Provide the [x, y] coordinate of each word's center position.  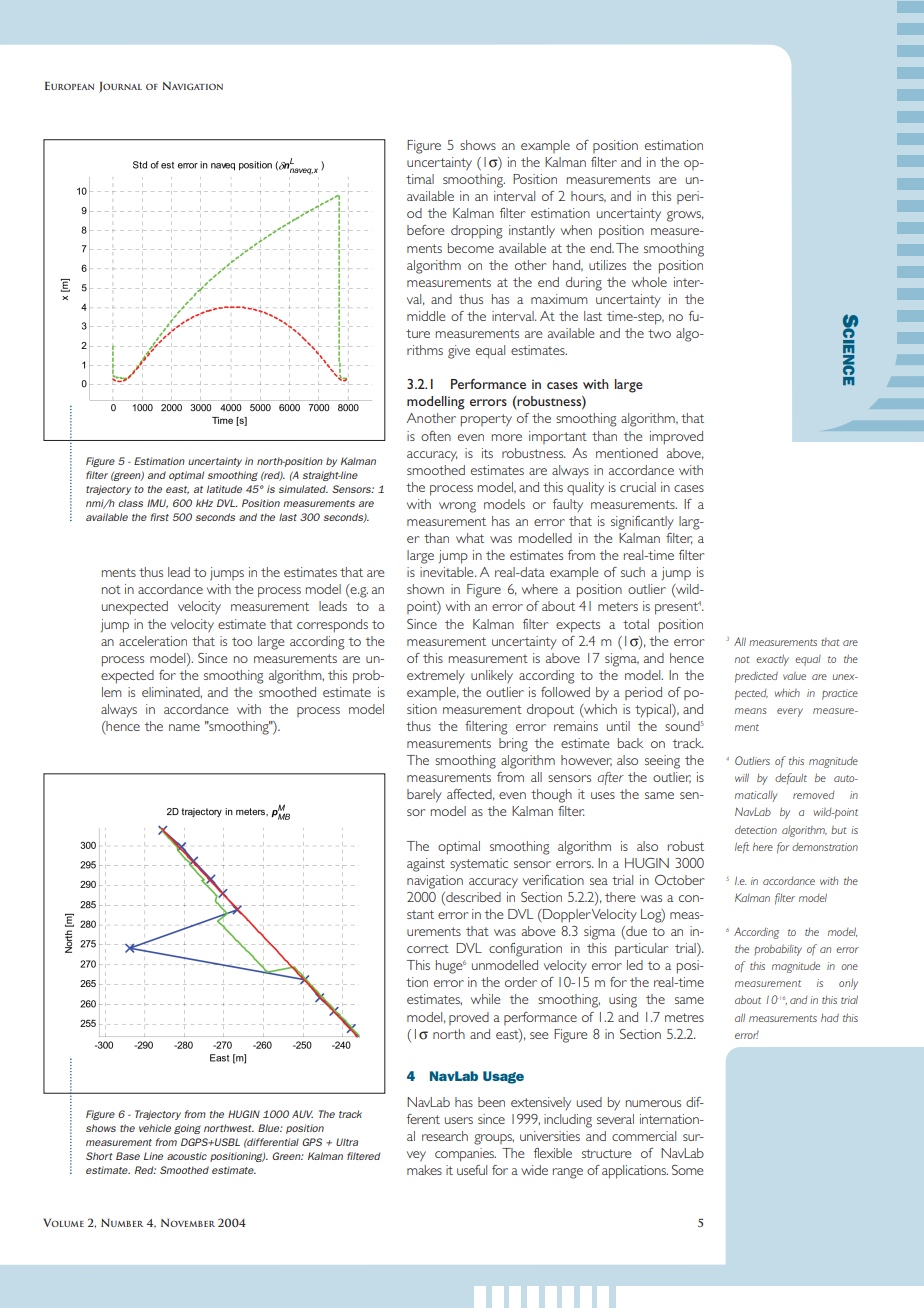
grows [685, 216]
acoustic [187, 1156]
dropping [476, 232]
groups [494, 1139]
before [425, 230]
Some [687, 1170]
